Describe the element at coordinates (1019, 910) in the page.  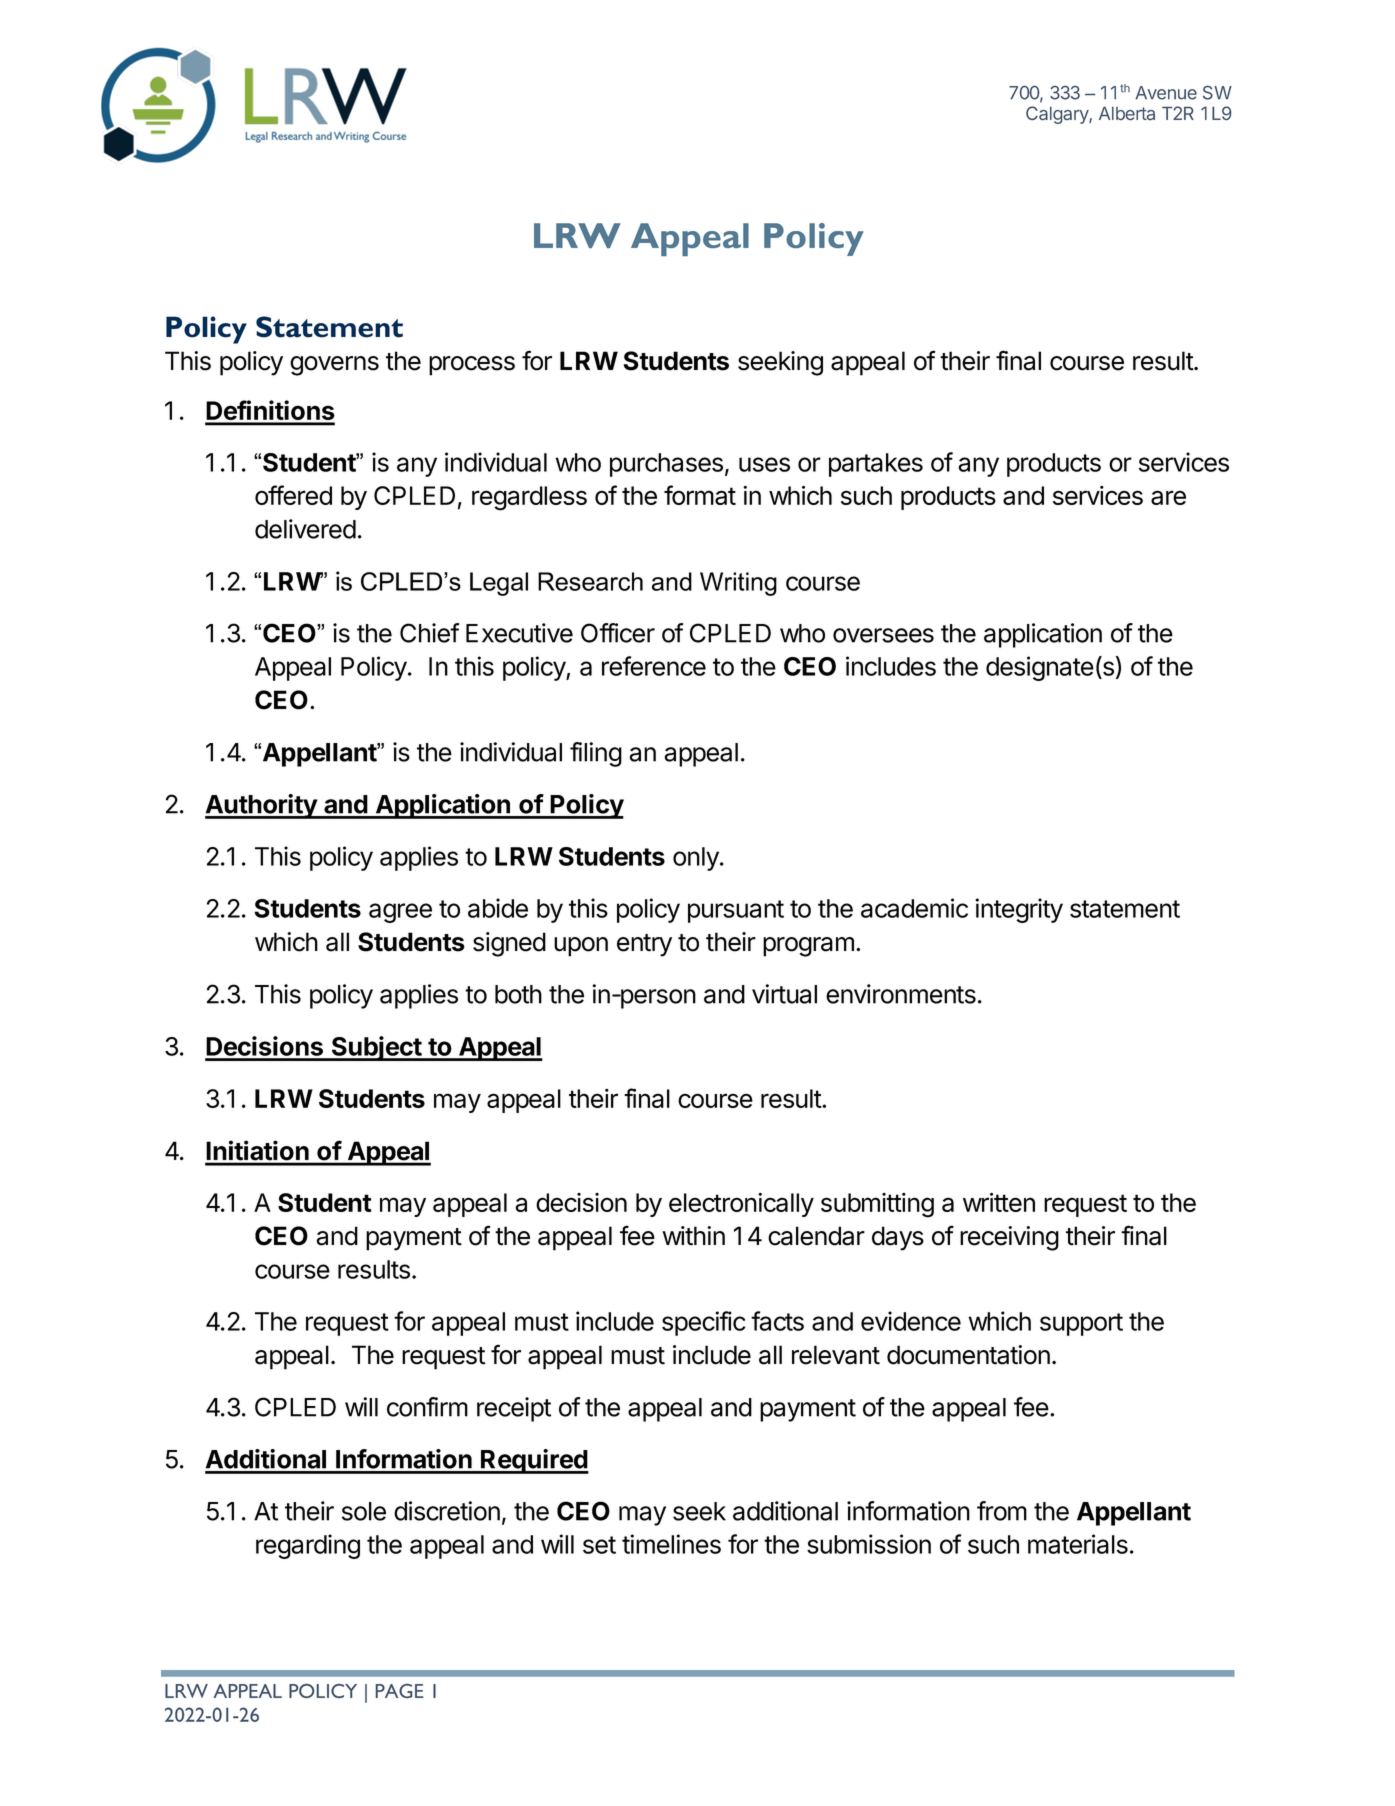
I see `integrity` at that location.
